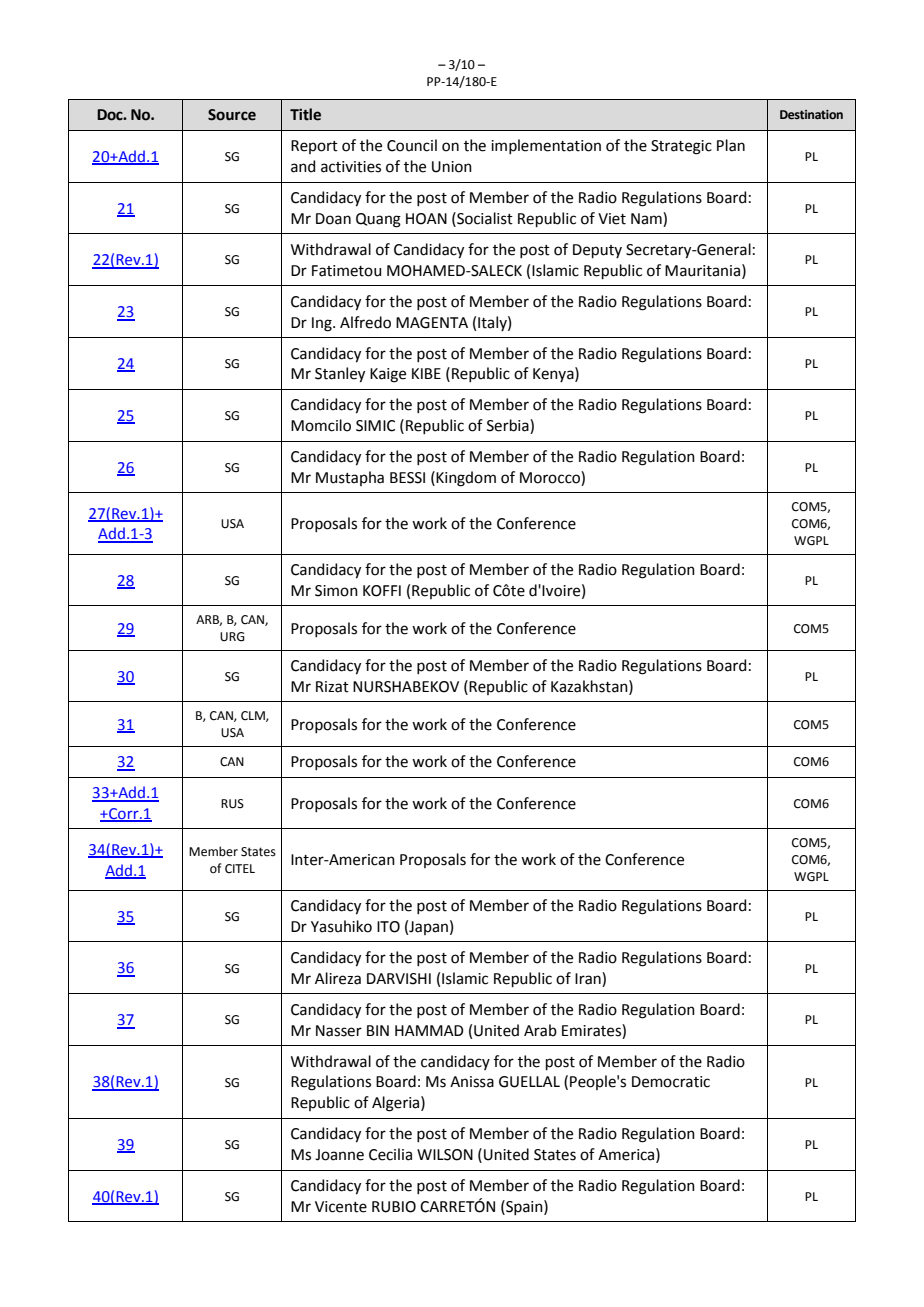  Describe the element at coordinates (445, 1155) in the screenshot. I see `WILSON` at that location.
